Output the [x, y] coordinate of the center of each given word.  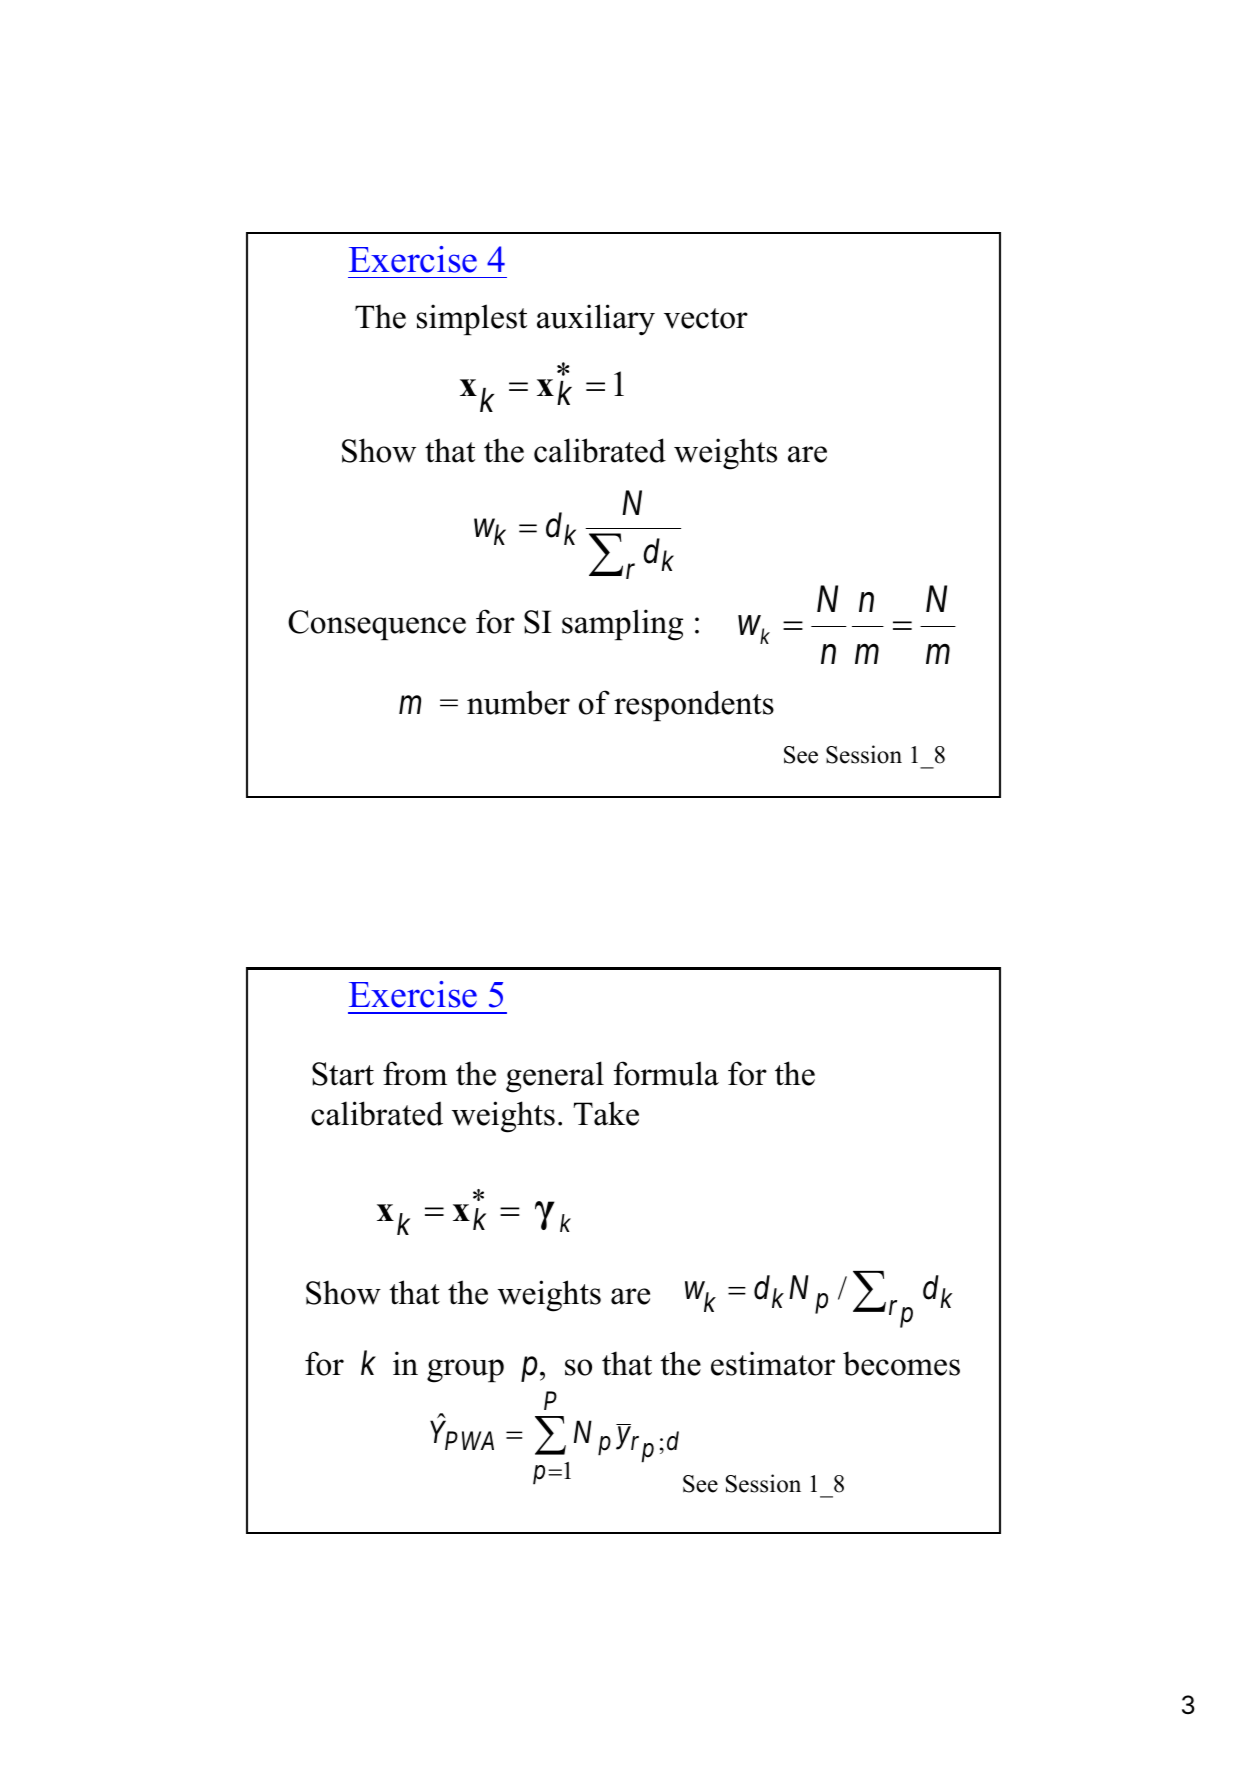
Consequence [377, 625]
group [465, 1371]
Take [606, 1113]
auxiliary [596, 320]
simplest [472, 319]
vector [706, 318]
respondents [694, 705]
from [415, 1073]
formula [666, 1073]
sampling [622, 625]
